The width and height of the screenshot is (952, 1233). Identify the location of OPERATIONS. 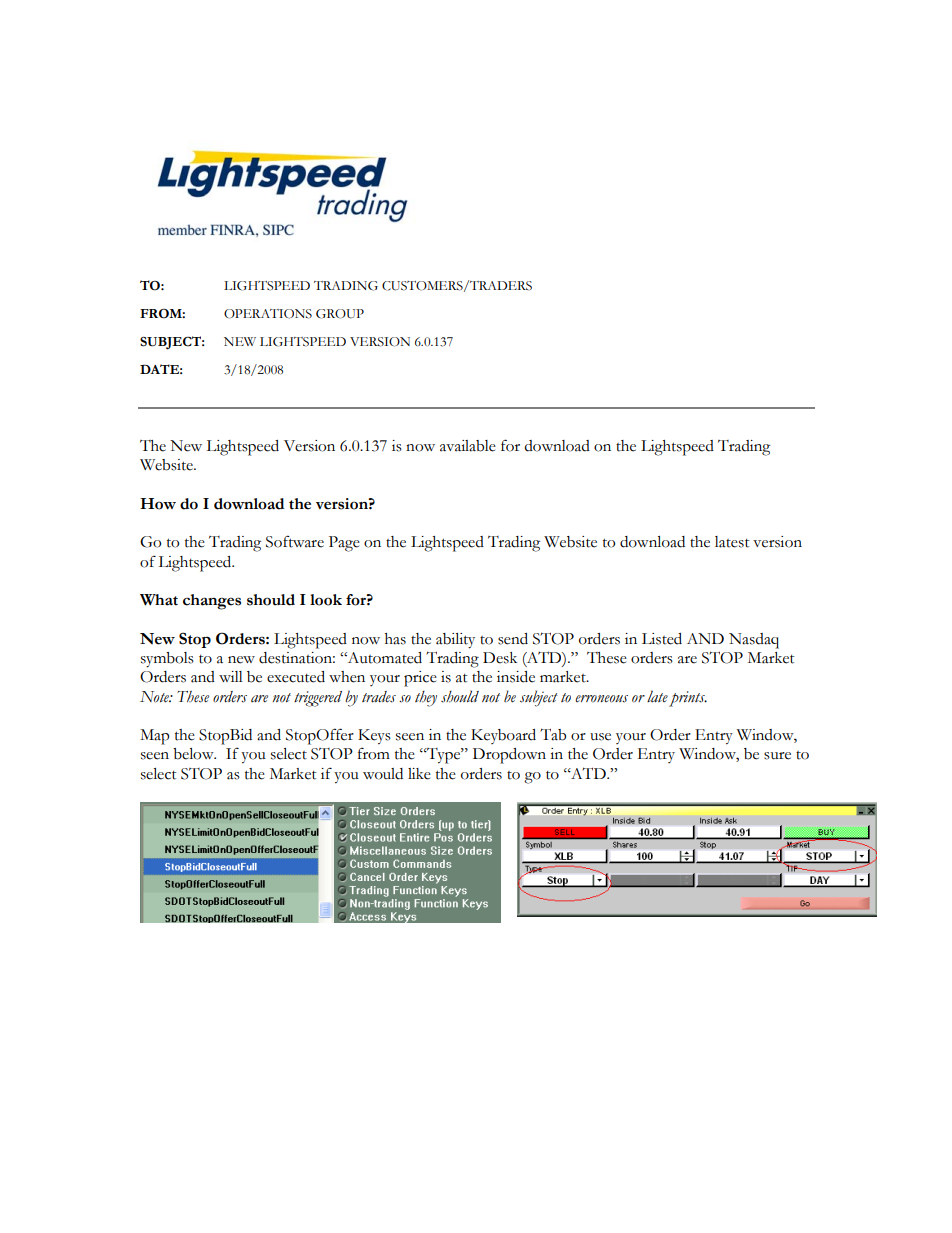
(268, 314).
